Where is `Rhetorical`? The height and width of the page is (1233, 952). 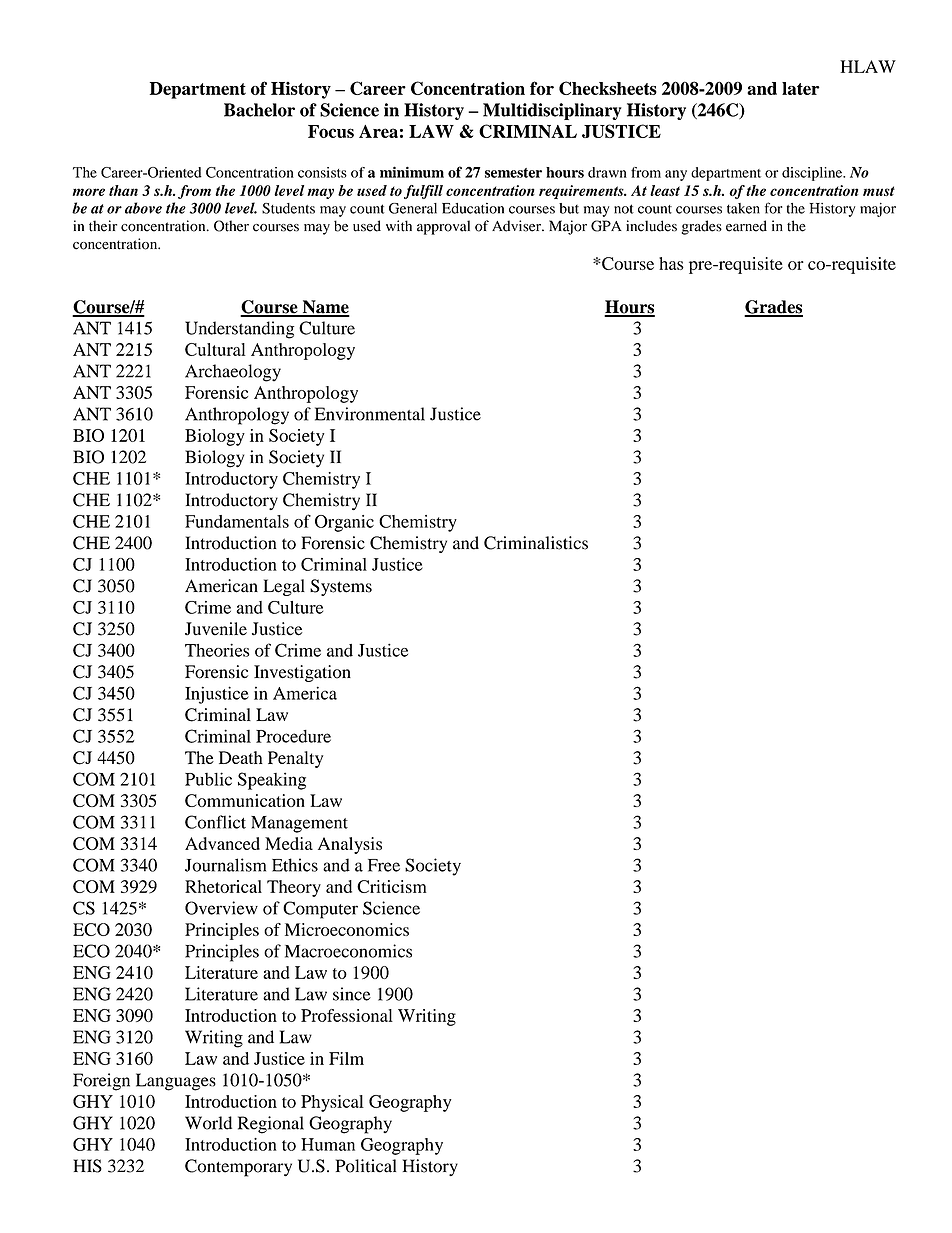 Rhetorical is located at coordinates (223, 886).
